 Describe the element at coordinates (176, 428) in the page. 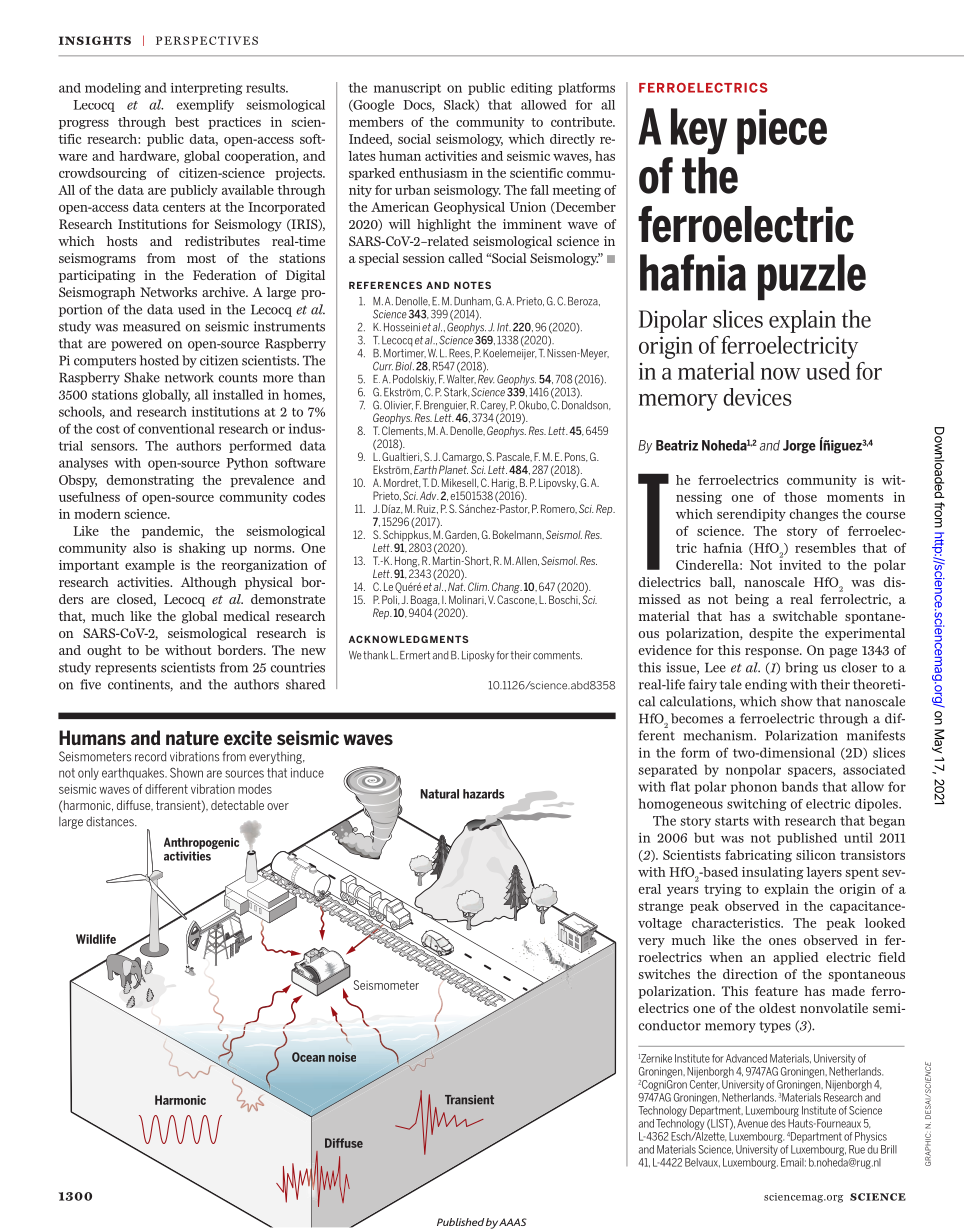

I see `conventional` at that location.
